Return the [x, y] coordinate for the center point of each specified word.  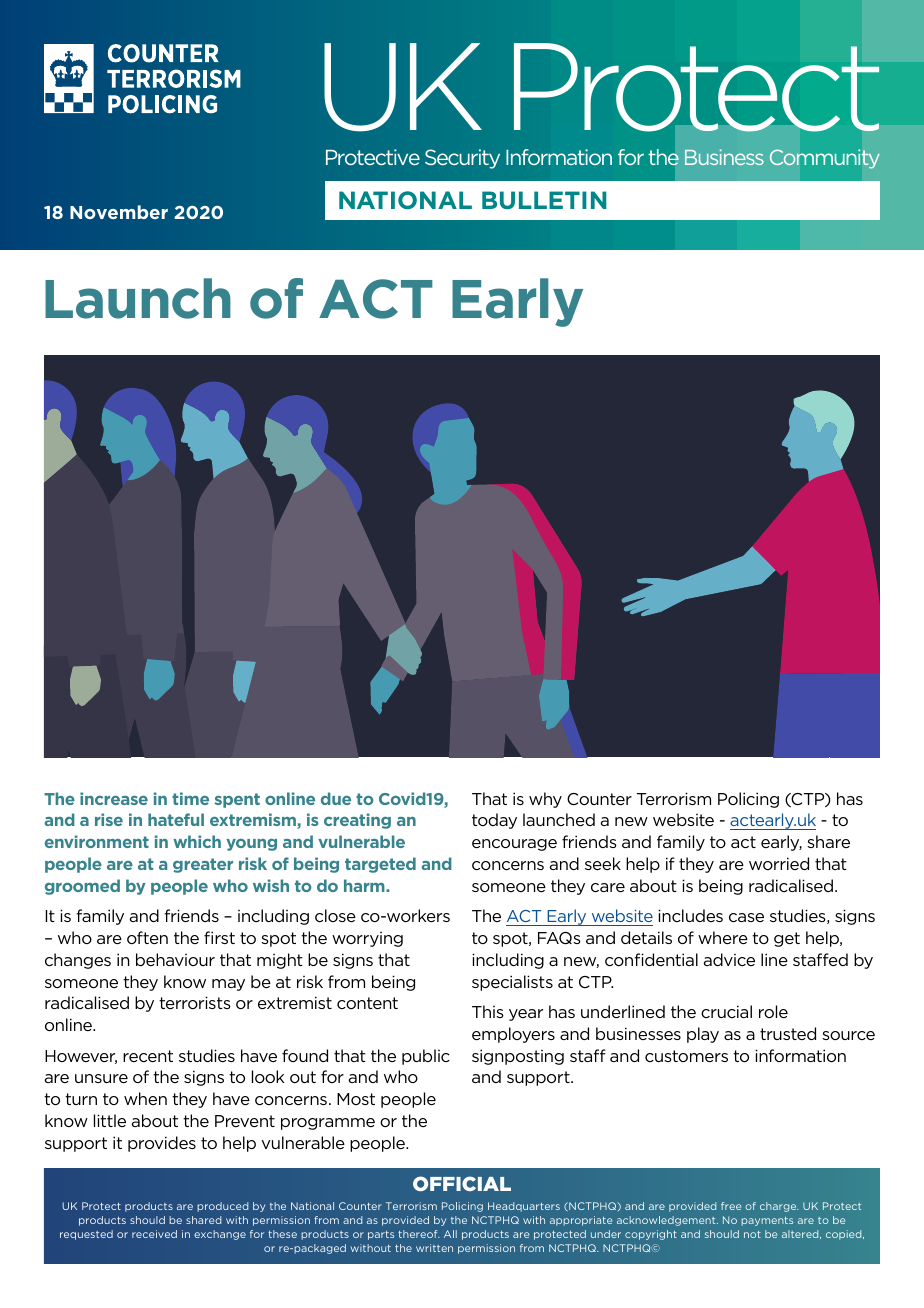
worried [779, 863]
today [494, 821]
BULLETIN [544, 200]
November [119, 212]
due [336, 798]
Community [824, 159]
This [488, 1011]
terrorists [195, 1002]
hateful [176, 819]
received [154, 1234]
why [545, 800]
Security [462, 159]
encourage [514, 845]
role [773, 1011]
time [190, 798]
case [746, 917]
